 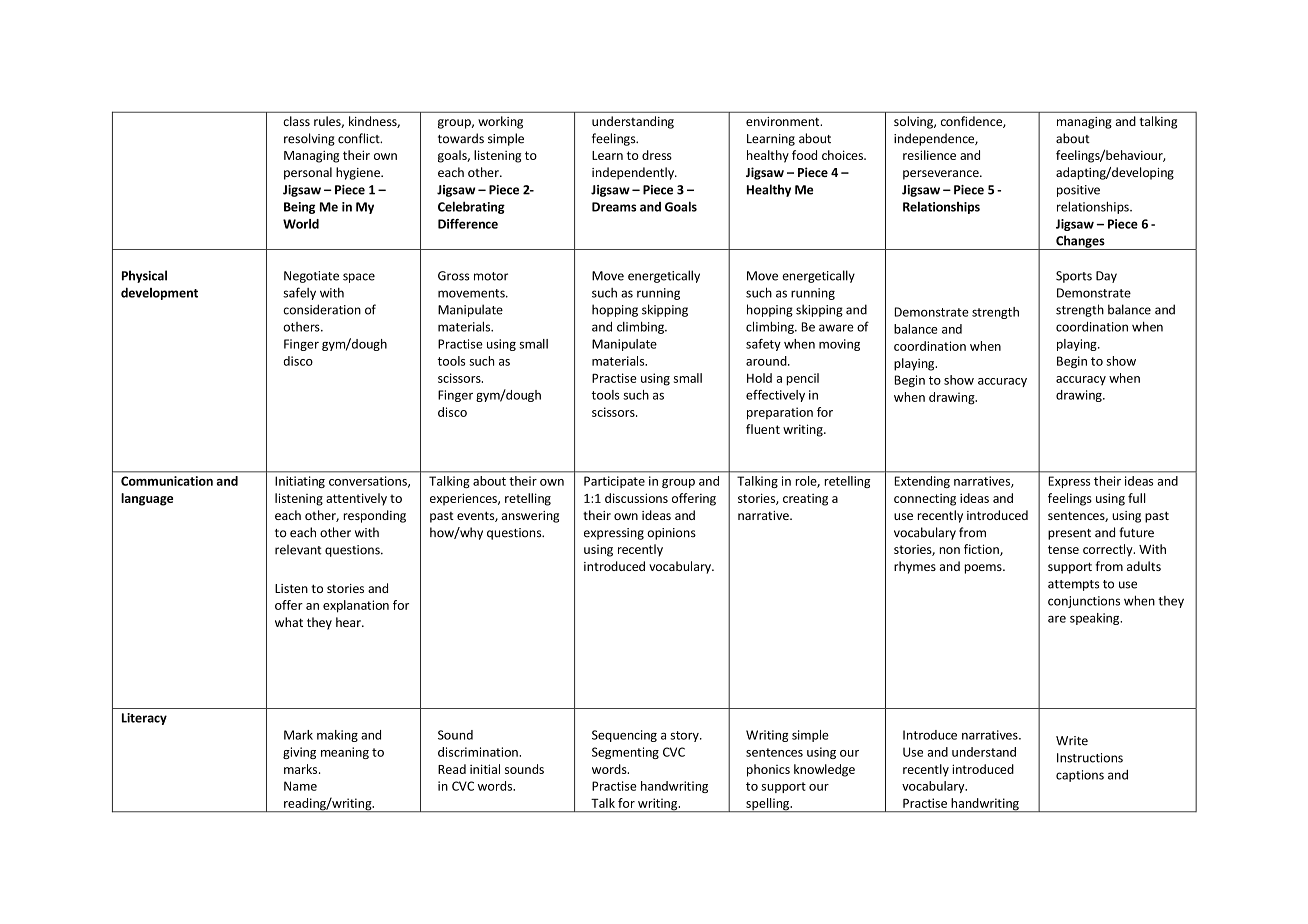 What do you see at coordinates (300, 482) in the screenshot?
I see `Initiating` at bounding box center [300, 482].
